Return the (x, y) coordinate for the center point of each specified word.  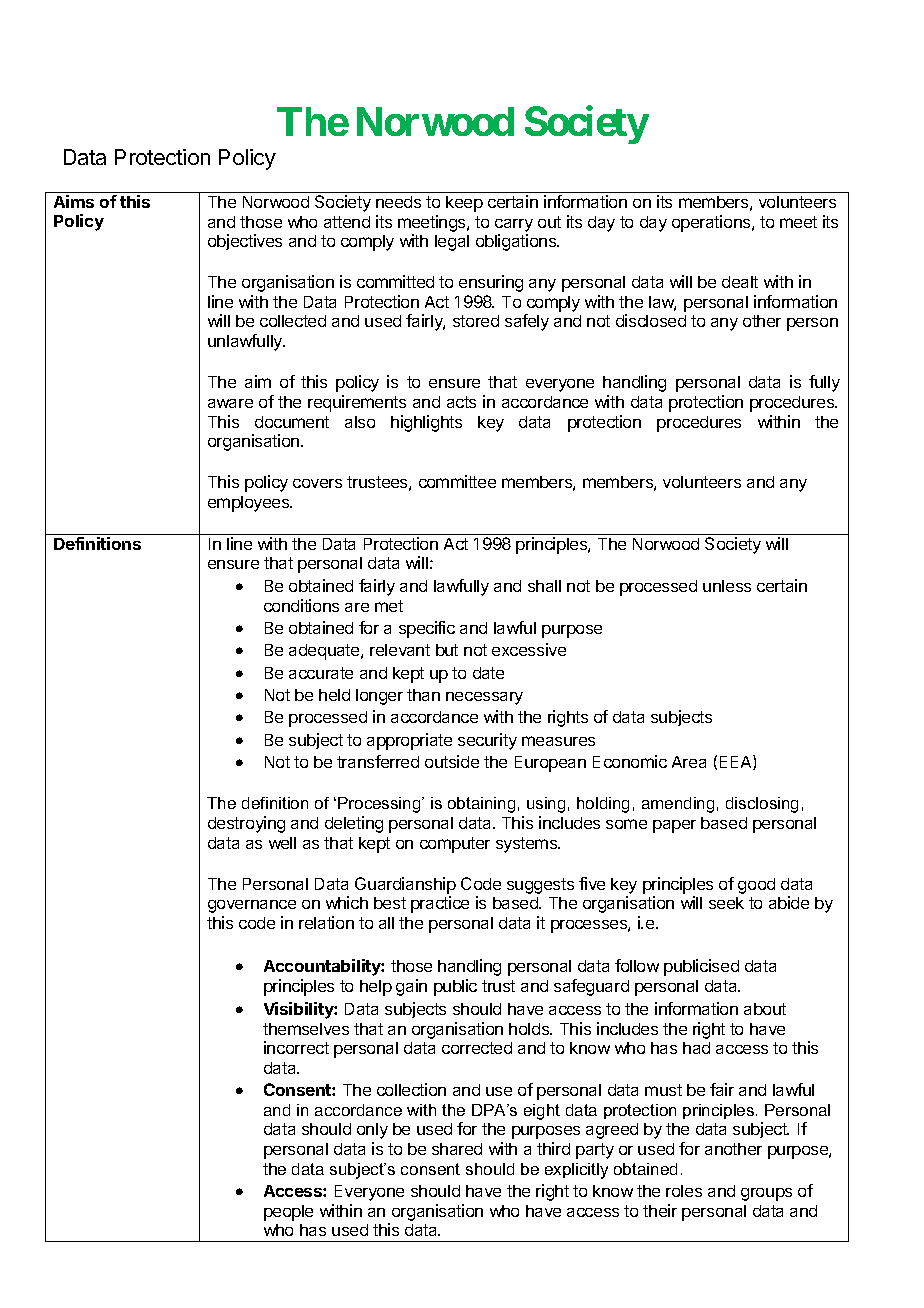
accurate (321, 673)
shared (457, 1149)
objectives (245, 242)
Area (689, 762)
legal (452, 243)
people (288, 1213)
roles (684, 1191)
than (423, 695)
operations (712, 223)
